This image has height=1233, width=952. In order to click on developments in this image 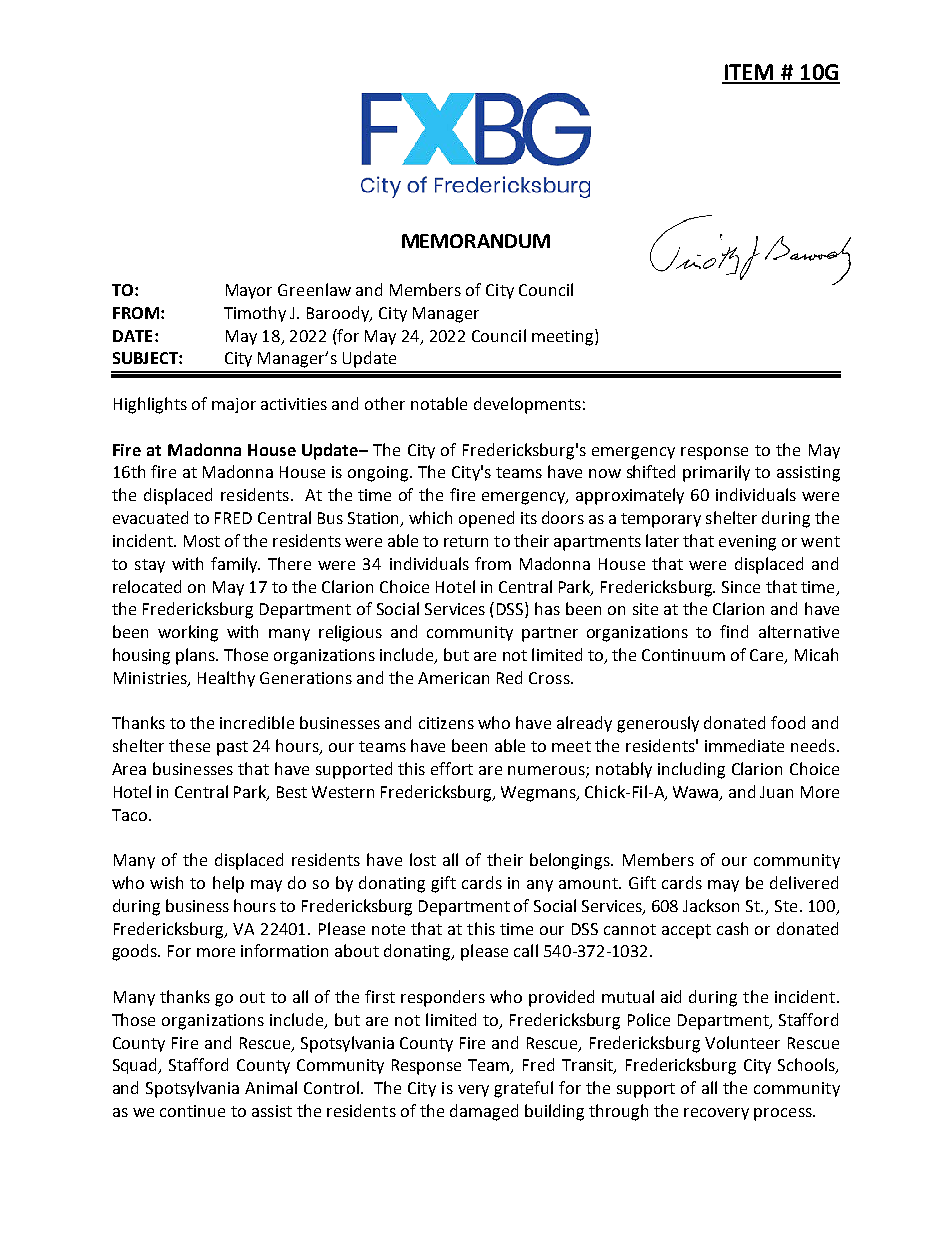, I will do `click(527, 405)`.
